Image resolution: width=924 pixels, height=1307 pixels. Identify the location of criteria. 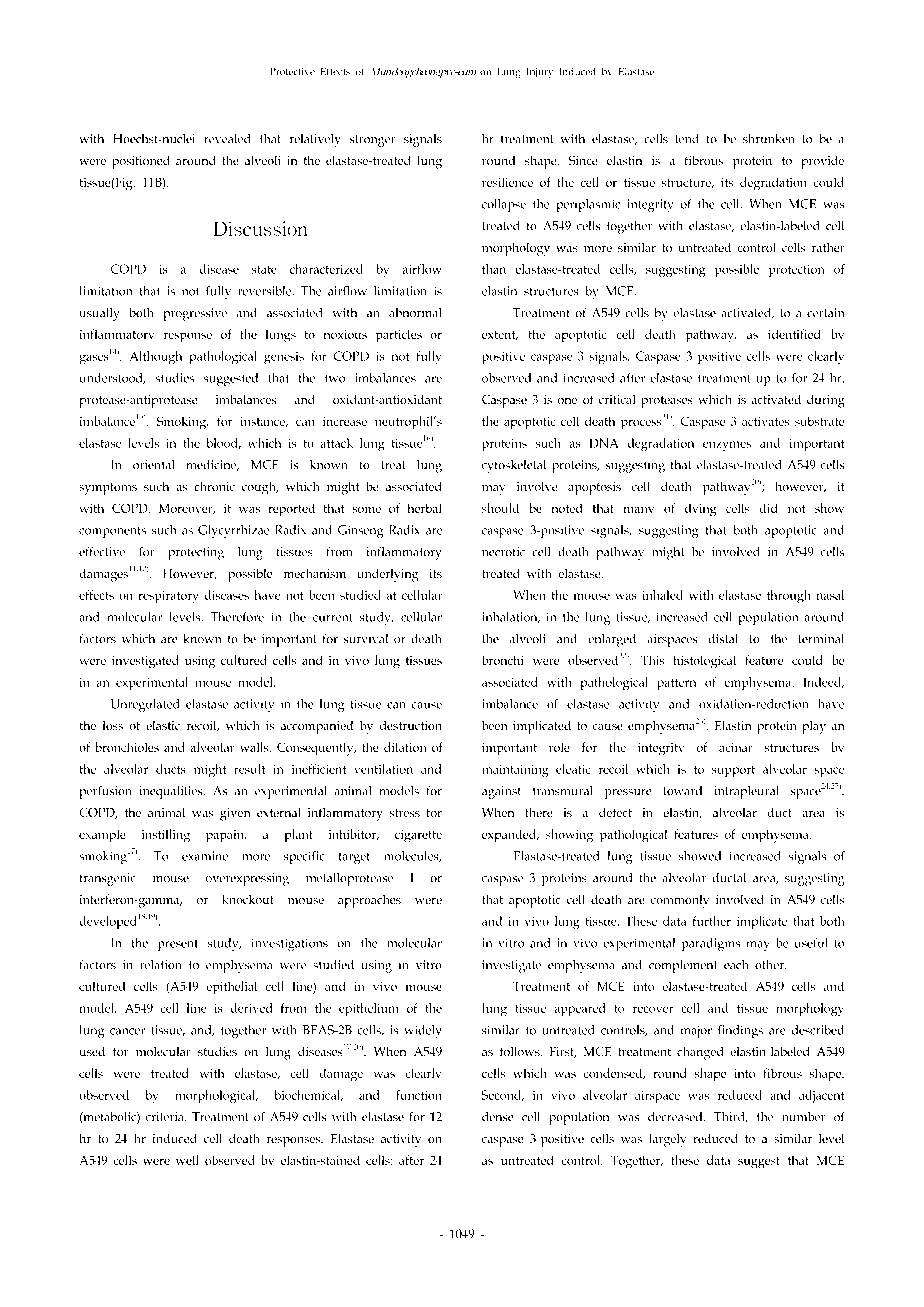
(166, 1116).
